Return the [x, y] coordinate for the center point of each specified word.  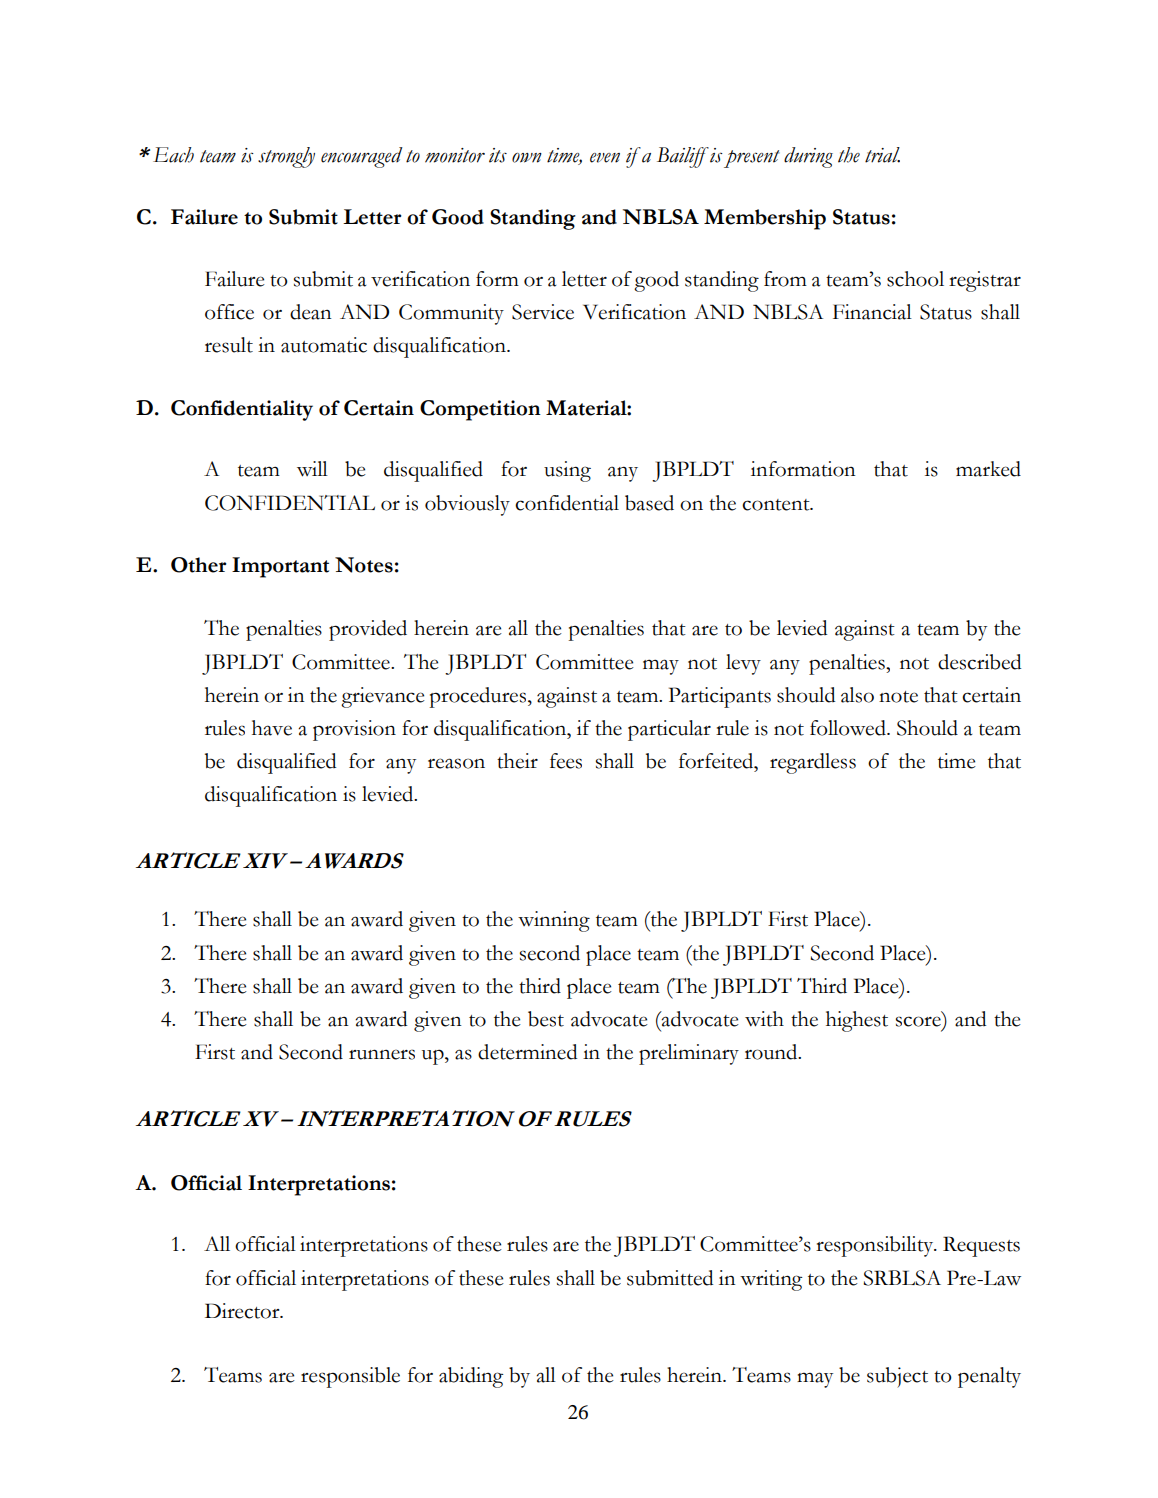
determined [527, 1052]
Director [243, 1311]
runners [382, 1054]
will [312, 469]
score [918, 1021]
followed [849, 728]
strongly [286, 157]
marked [988, 469]
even [605, 158]
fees [566, 761]
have [272, 728]
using [567, 471]
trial [882, 155]
